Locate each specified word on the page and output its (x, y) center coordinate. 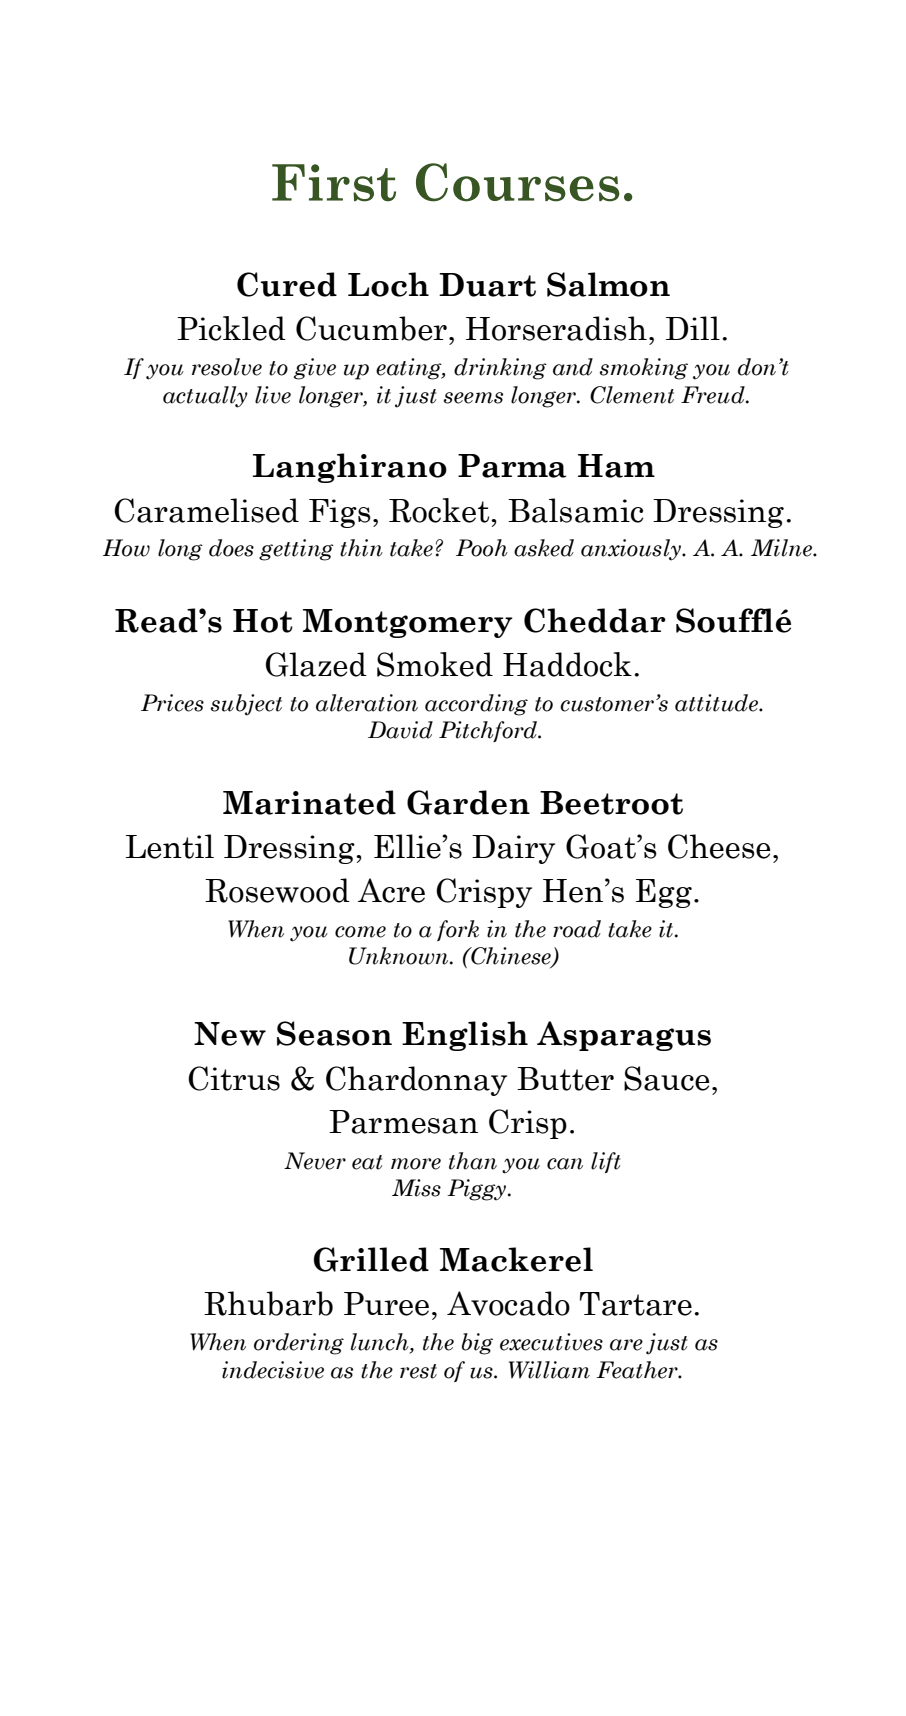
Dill (693, 328)
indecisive (273, 1370)
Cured (287, 284)
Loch (388, 284)
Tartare (636, 1304)
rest (418, 1371)
